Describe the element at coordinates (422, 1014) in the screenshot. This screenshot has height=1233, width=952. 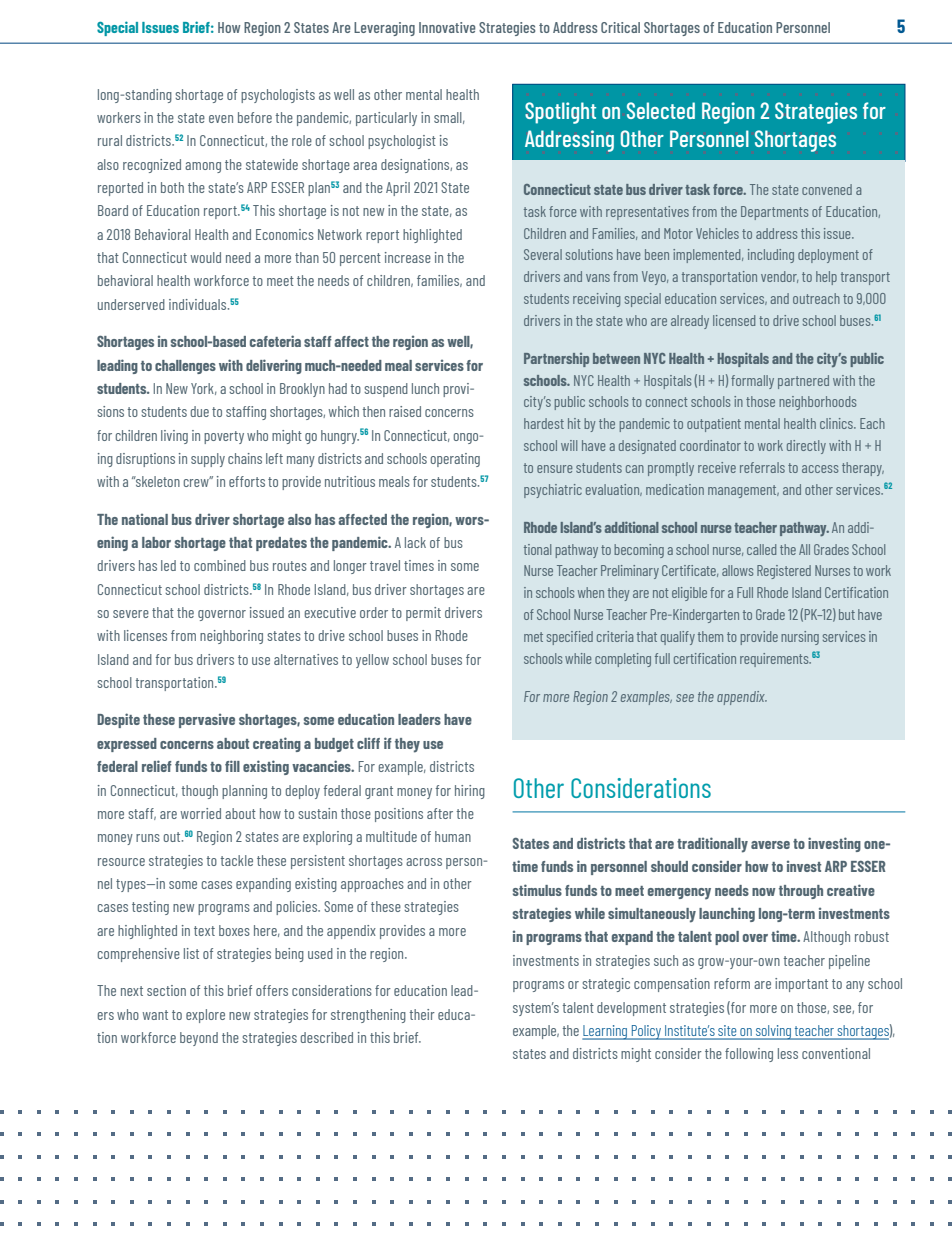
I see `their` at that location.
